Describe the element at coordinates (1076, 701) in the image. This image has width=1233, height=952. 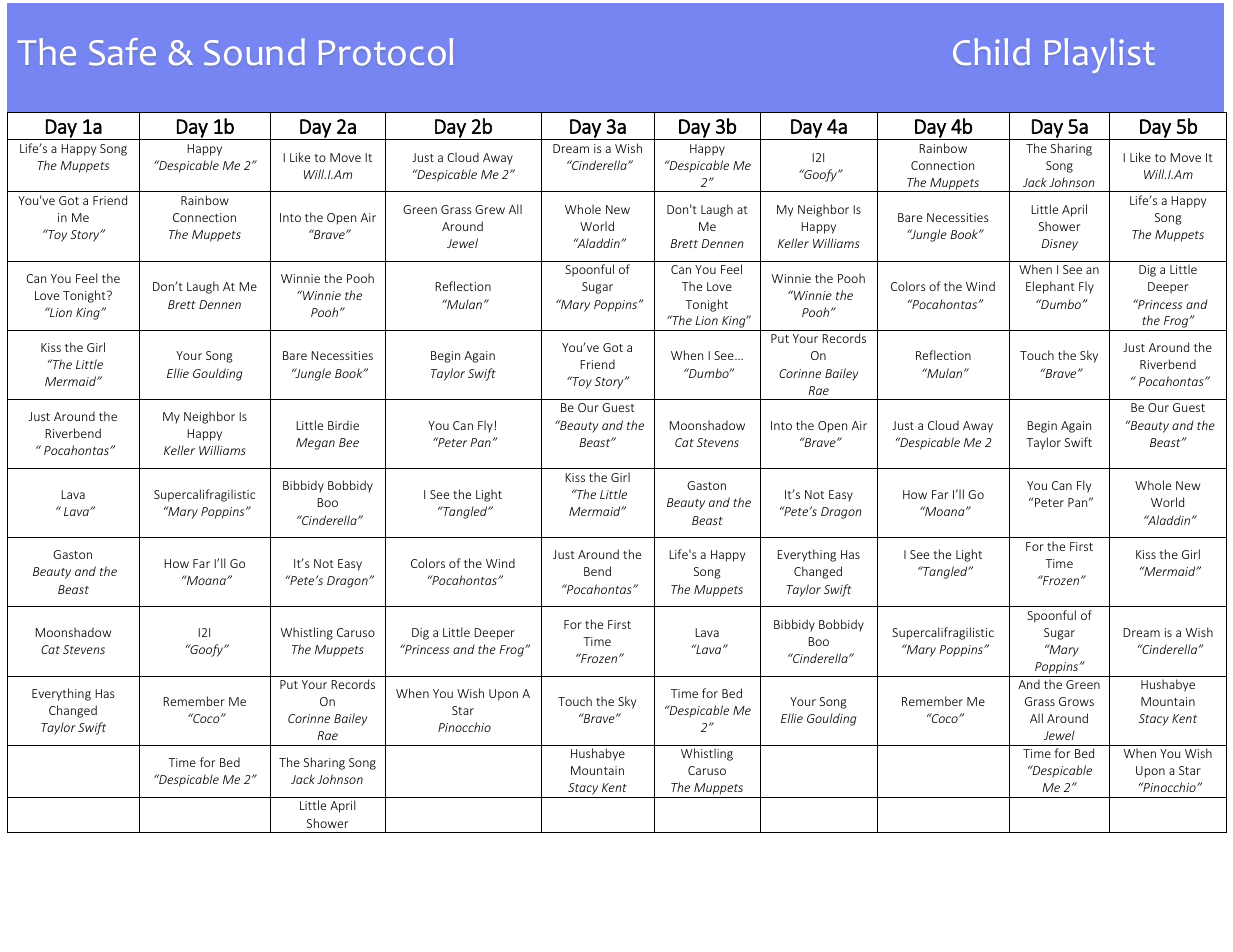
I see `Grows` at that location.
